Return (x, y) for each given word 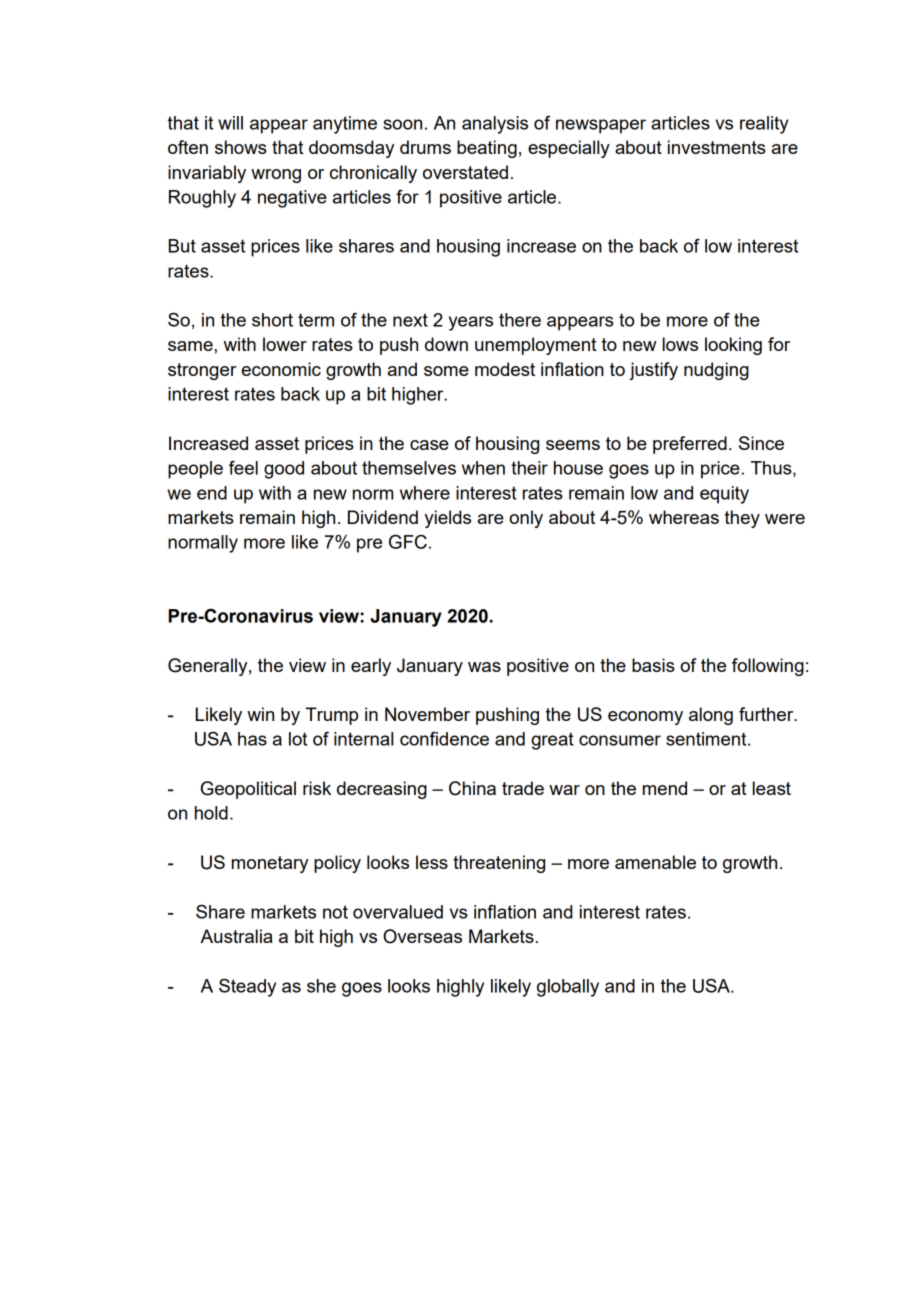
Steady (247, 987)
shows (241, 147)
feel (243, 468)
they (742, 519)
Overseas (422, 936)
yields (447, 519)
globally (568, 988)
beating (487, 149)
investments (717, 147)
